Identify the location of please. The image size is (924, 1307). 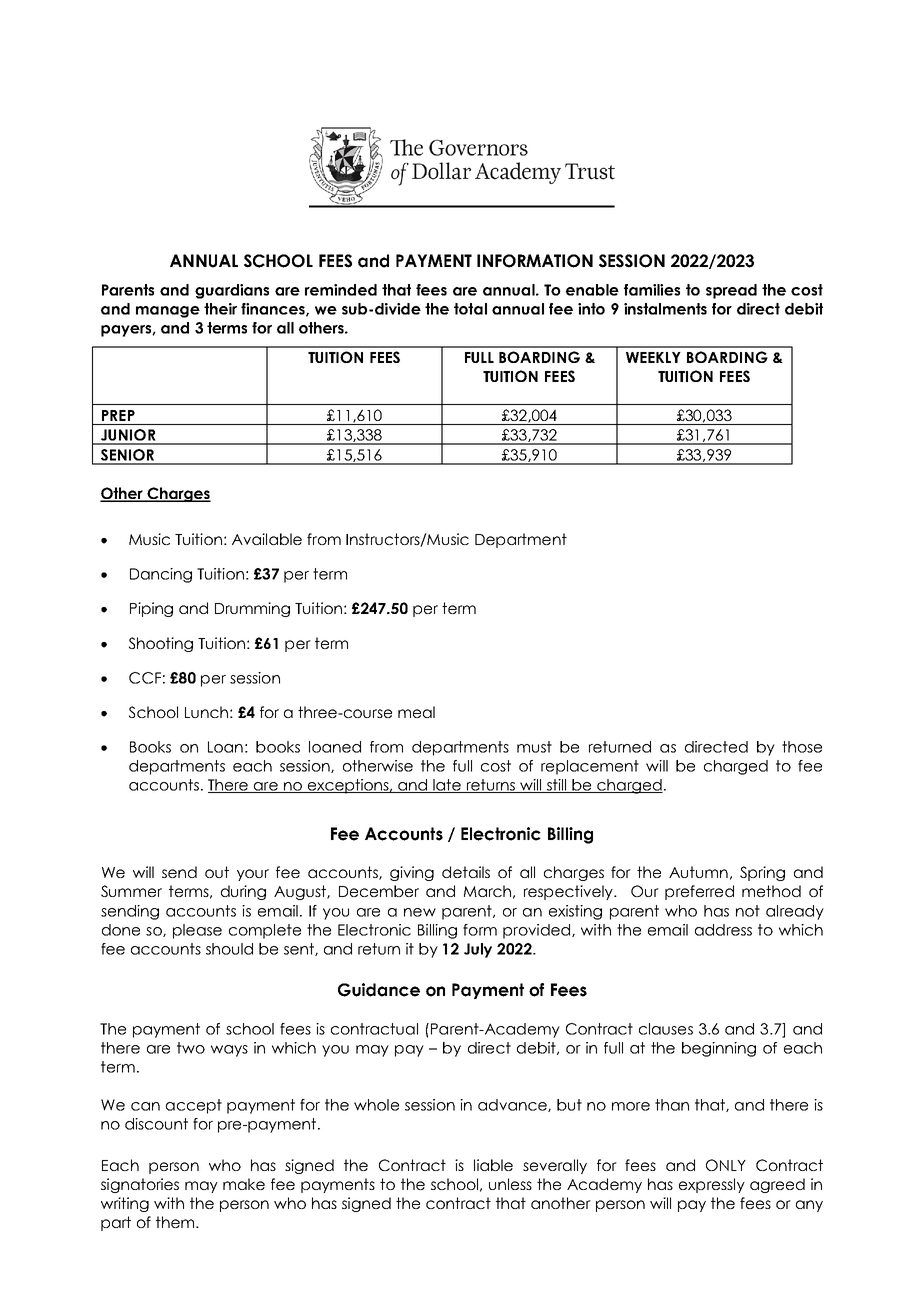
(197, 931).
